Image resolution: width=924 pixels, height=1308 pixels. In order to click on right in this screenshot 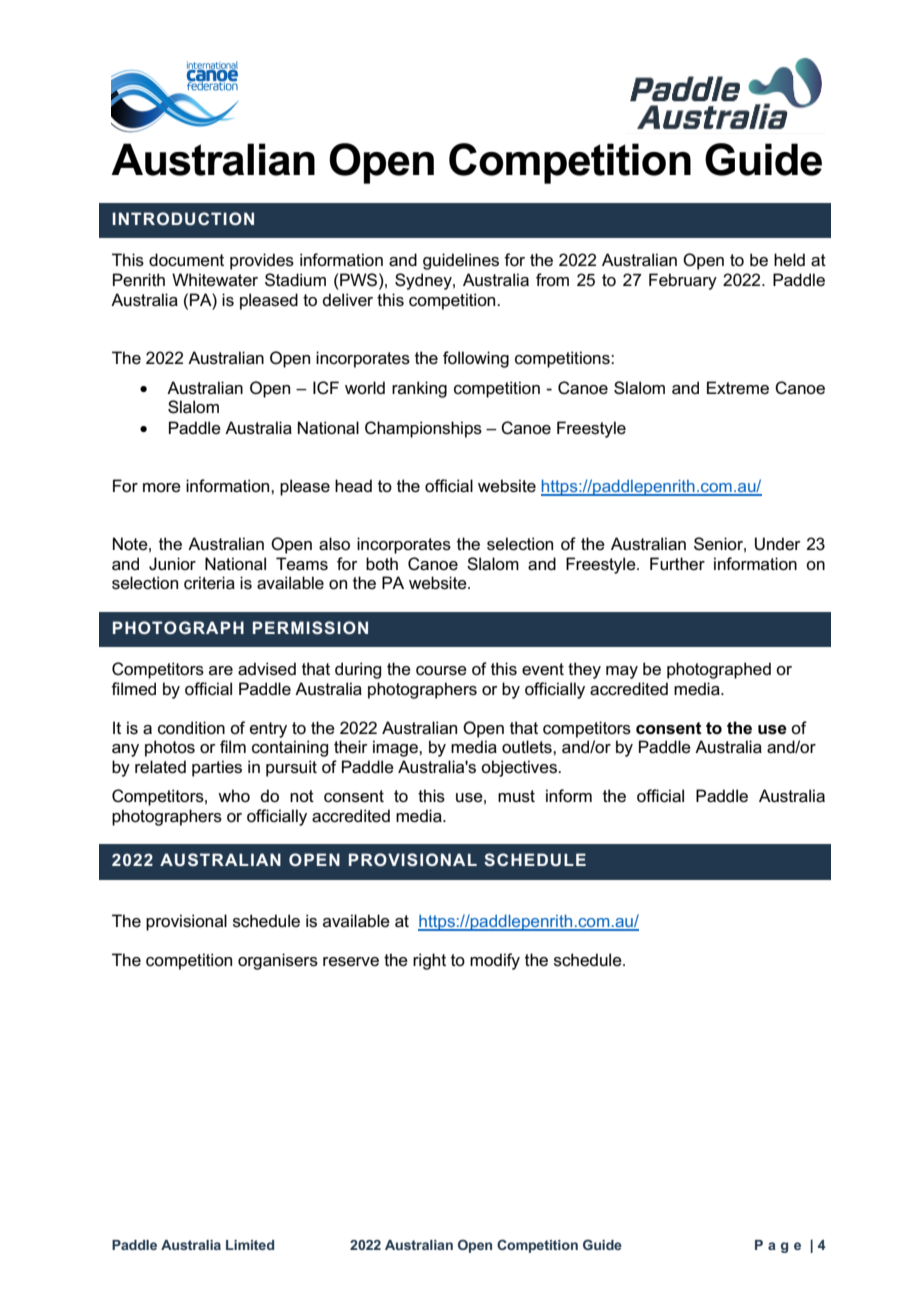, I will do `click(429, 961)`.
